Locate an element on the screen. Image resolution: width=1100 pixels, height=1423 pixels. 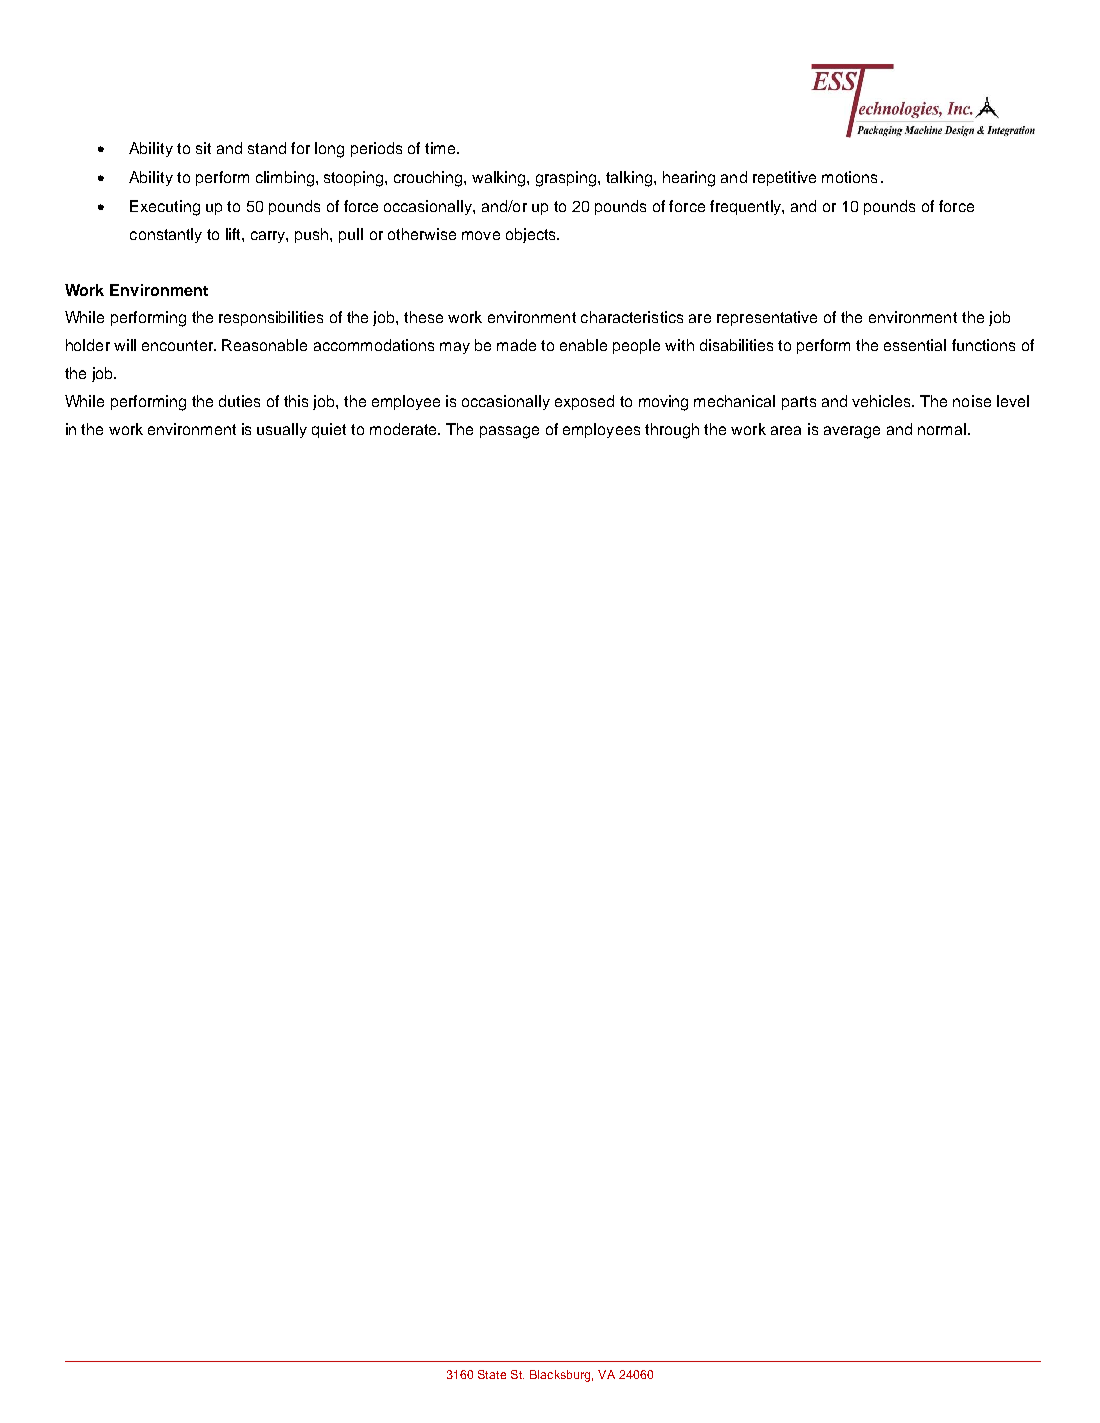
motions is located at coordinates (849, 177).
